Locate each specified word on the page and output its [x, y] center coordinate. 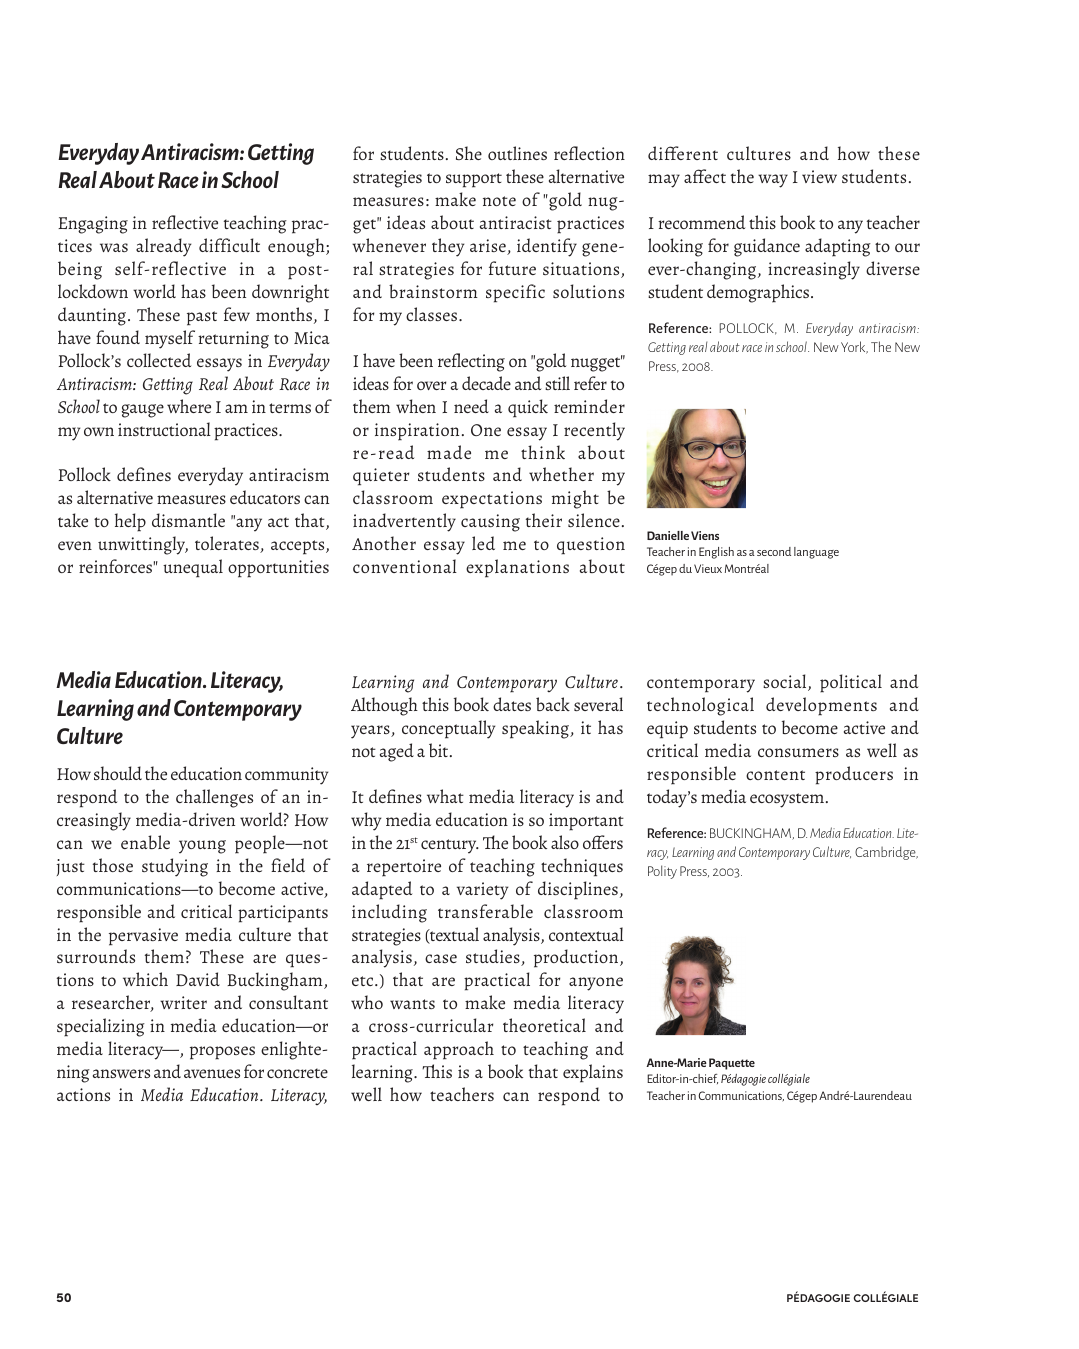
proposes [222, 1053]
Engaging [93, 225]
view [819, 176]
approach [459, 1050]
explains [593, 1073]
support [474, 180]
